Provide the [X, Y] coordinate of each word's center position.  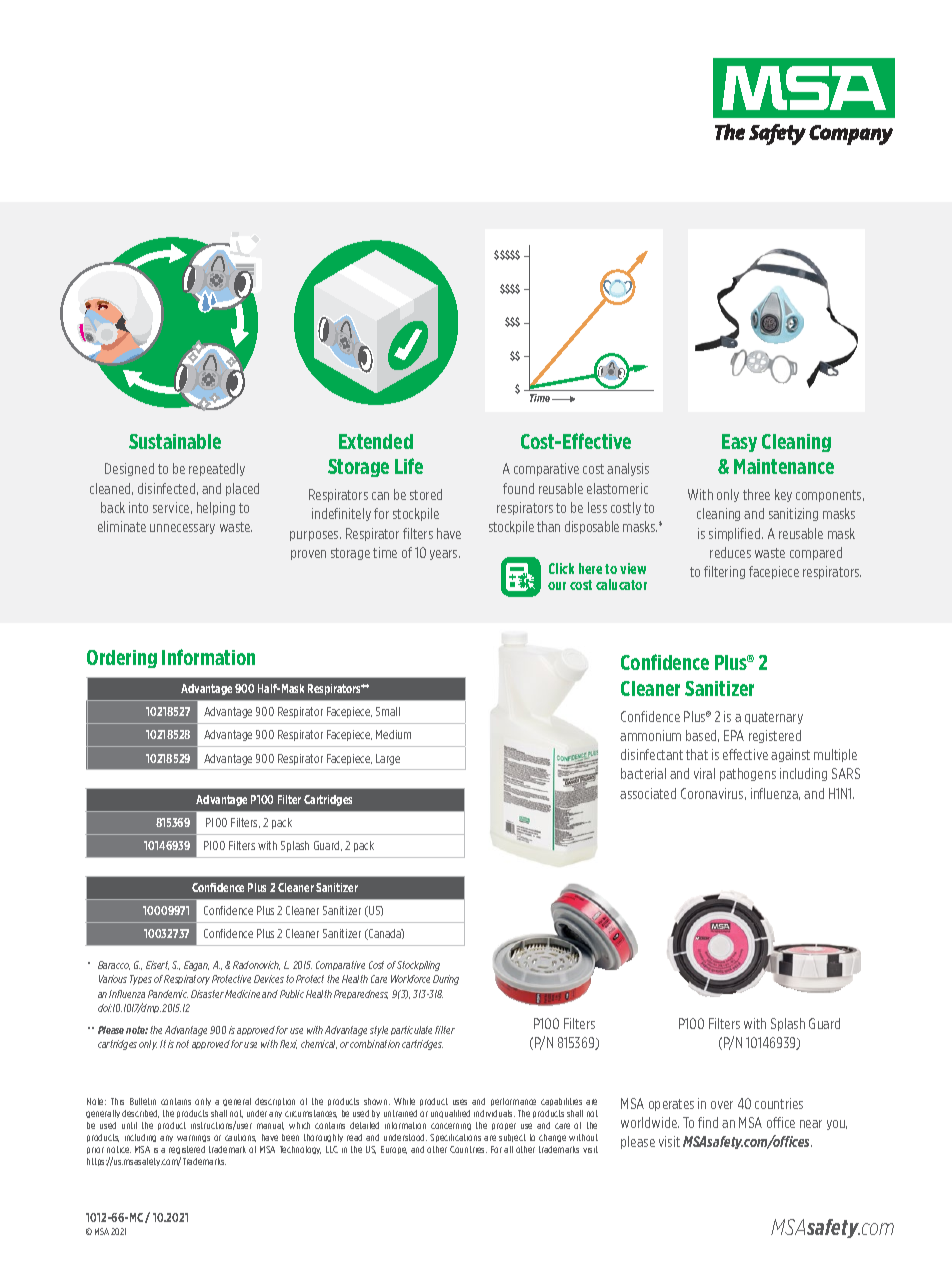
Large [388, 759]
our [557, 586]
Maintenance [784, 466]
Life [409, 466]
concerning [451, 1126]
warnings [193, 1138]
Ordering [122, 659]
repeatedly [217, 469]
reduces [730, 552]
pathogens [748, 774]
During [446, 980]
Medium [393, 734]
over [722, 1105]
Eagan [196, 966]
